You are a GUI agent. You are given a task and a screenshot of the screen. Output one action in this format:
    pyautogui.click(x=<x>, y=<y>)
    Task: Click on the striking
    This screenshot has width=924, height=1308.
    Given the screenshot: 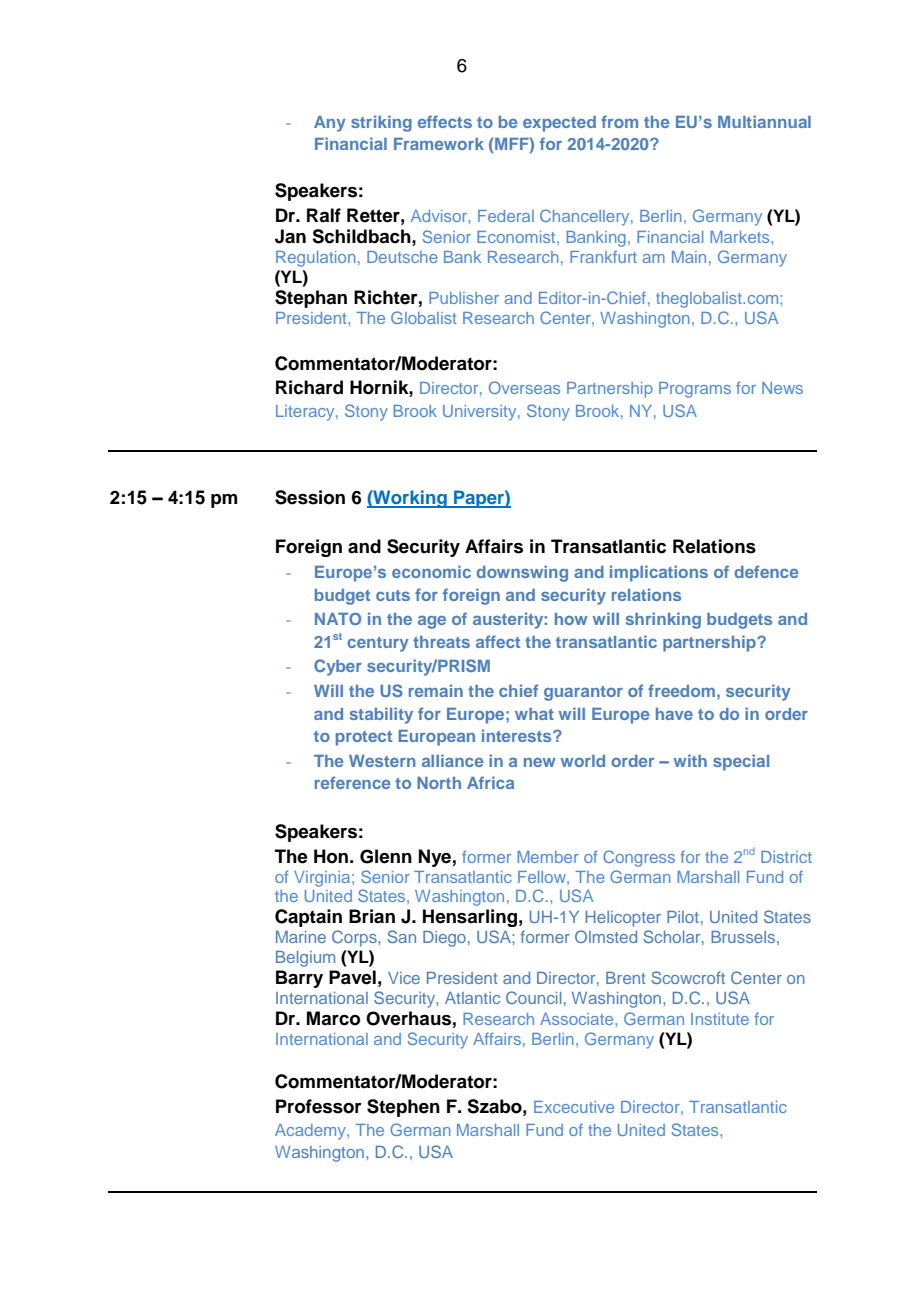 What is the action you would take?
    pyautogui.click(x=381, y=123)
